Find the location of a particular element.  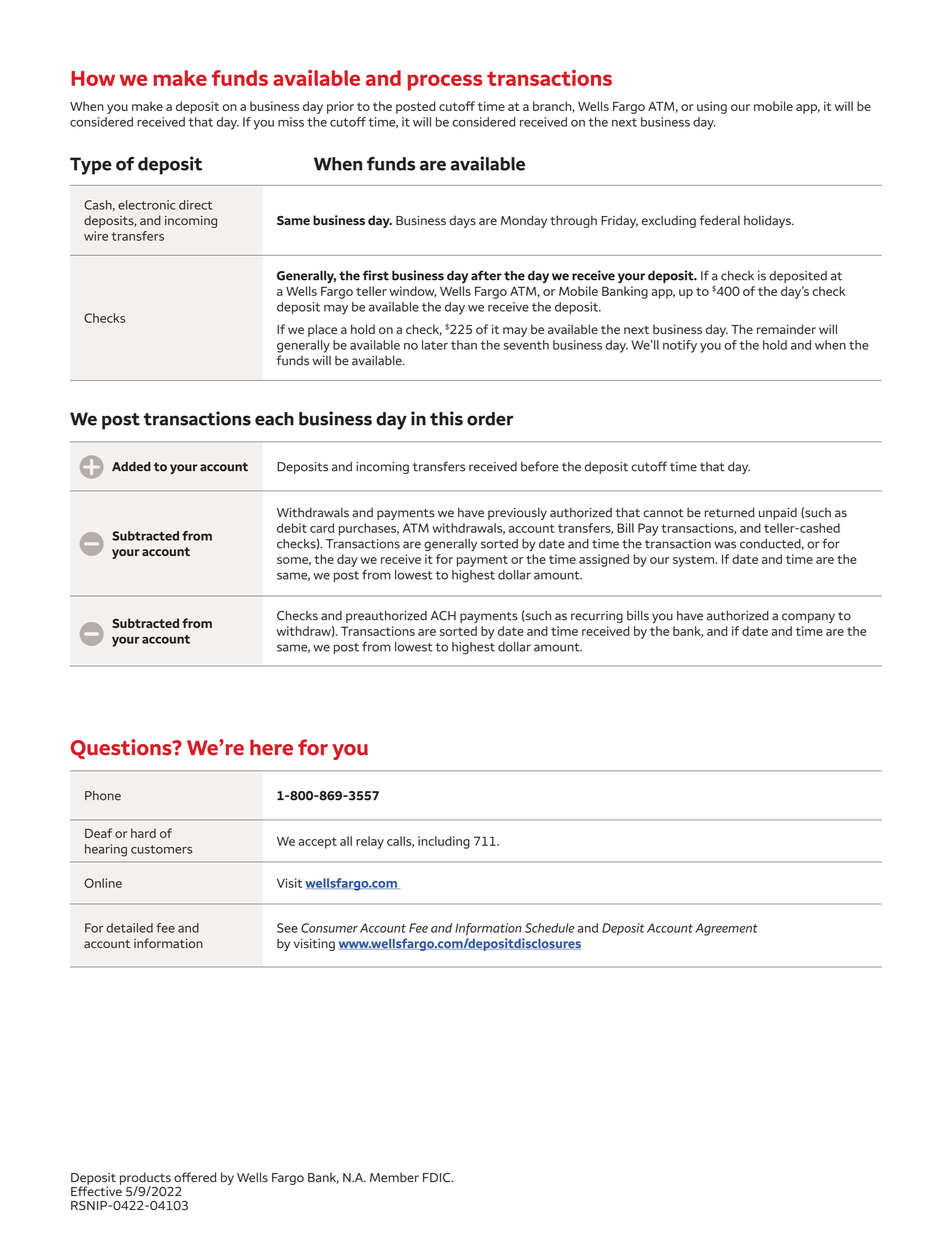

this is located at coordinates (446, 418).
